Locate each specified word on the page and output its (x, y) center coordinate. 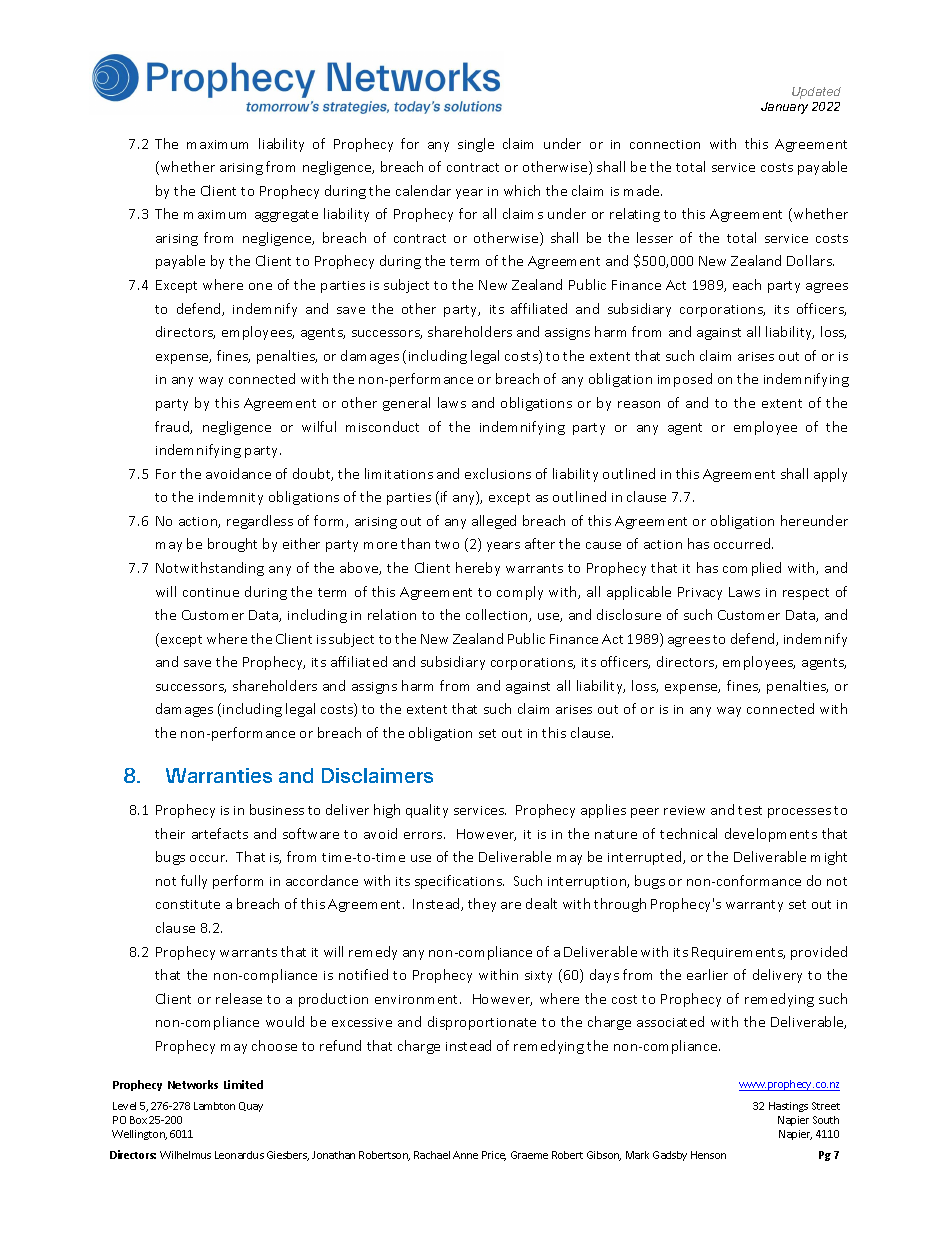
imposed (685, 380)
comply (520, 593)
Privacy (700, 593)
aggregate (286, 216)
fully (194, 882)
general (406, 404)
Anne (465, 1155)
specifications (459, 882)
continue (211, 592)
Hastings (788, 1107)
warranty (754, 906)
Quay (251, 1107)
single (476, 145)
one (260, 286)
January (784, 108)
